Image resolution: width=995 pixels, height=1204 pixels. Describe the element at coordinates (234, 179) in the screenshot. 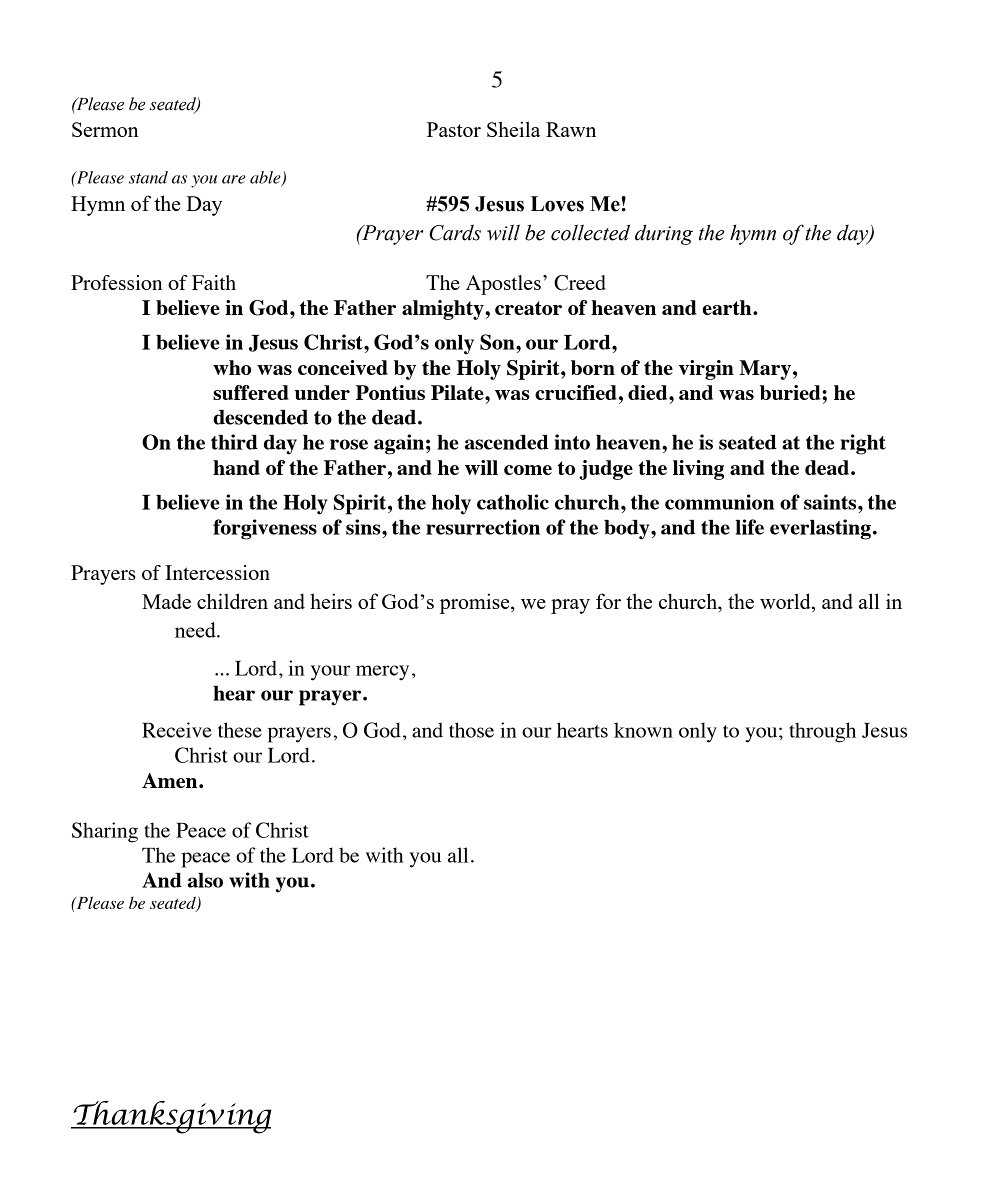

I see `are` at that location.
